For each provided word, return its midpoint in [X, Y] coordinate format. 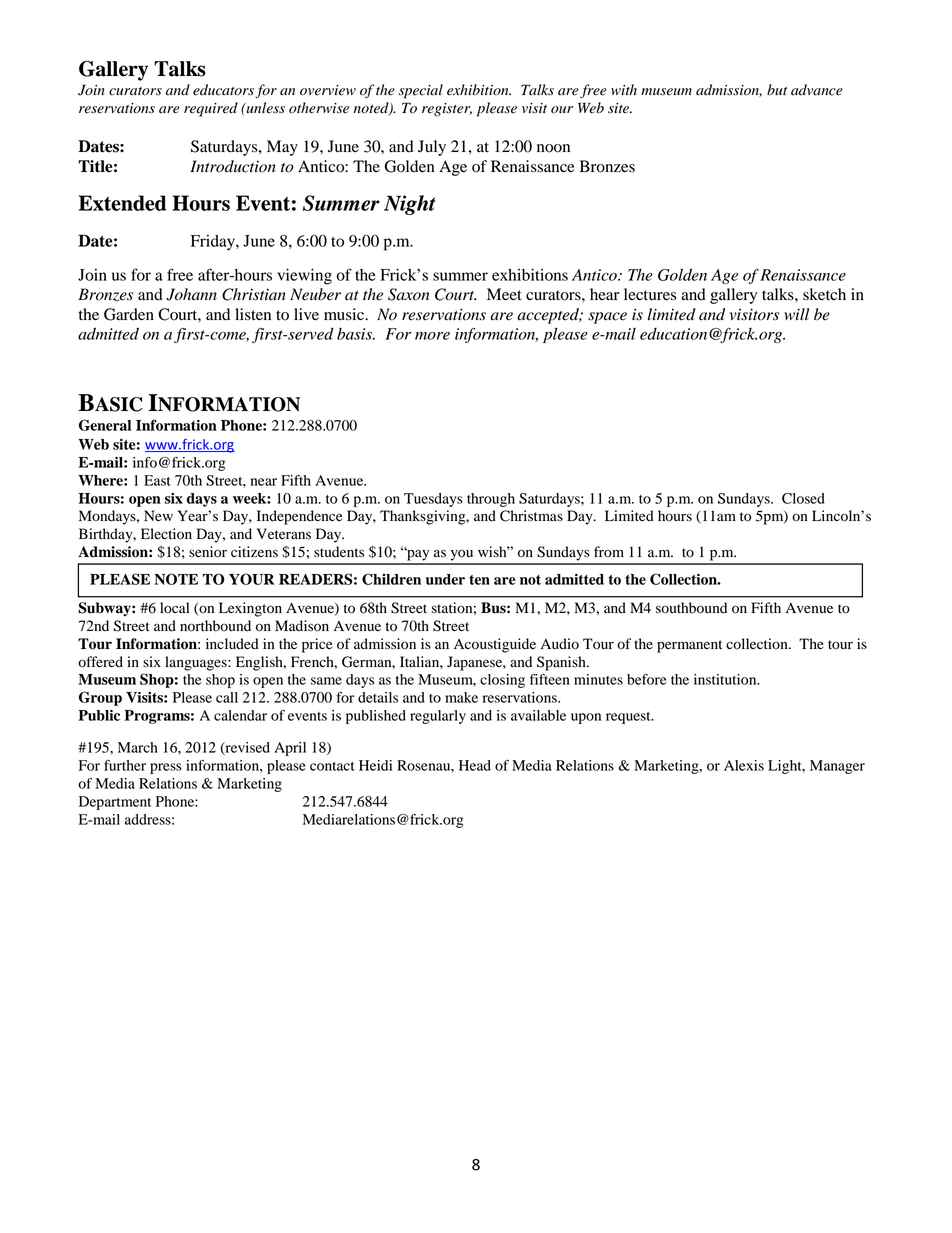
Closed [803, 498]
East [157, 480]
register [447, 110]
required [211, 109]
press [166, 768]
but [777, 90]
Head [475, 765]
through [491, 500]
